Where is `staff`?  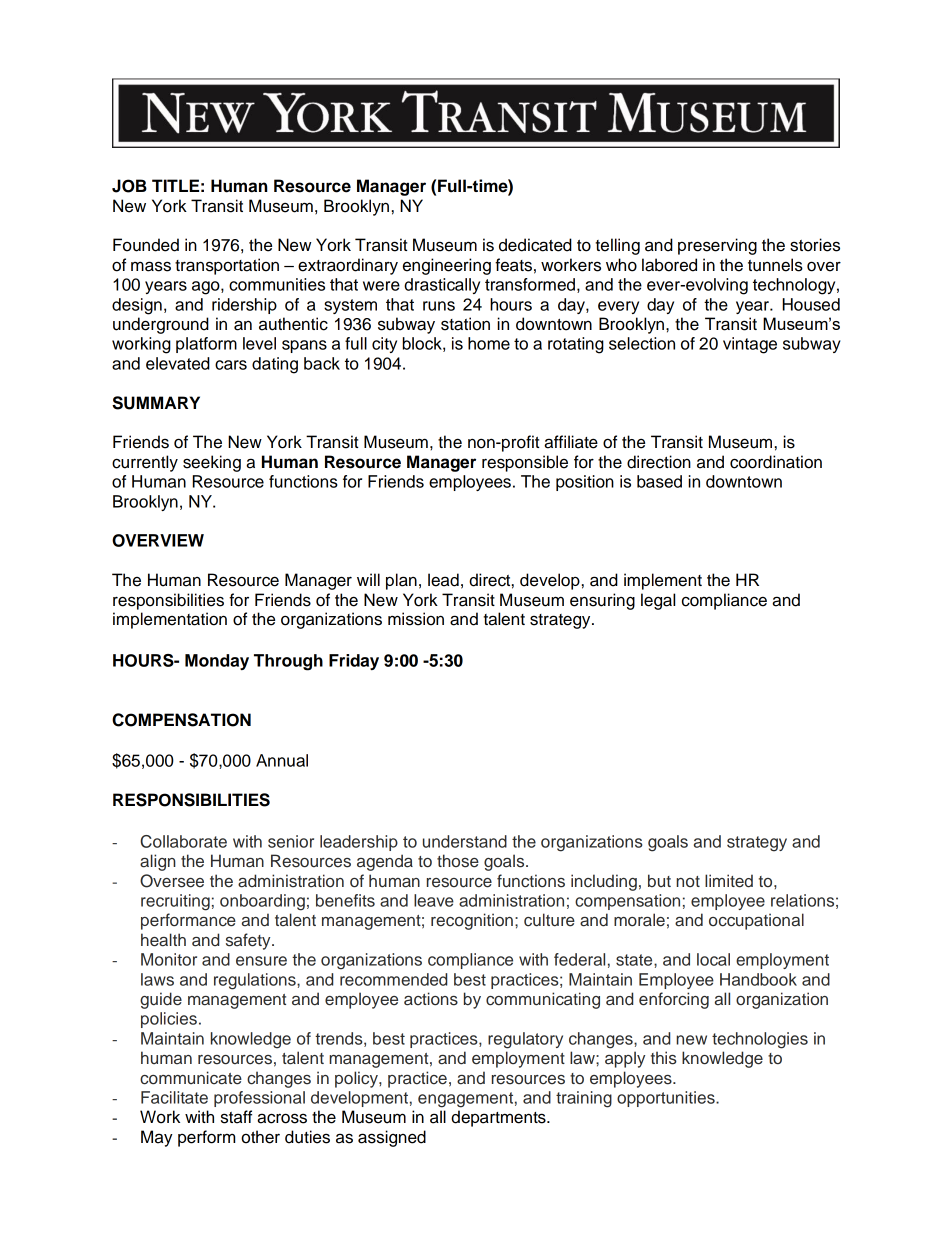
staff is located at coordinates (236, 1117).
